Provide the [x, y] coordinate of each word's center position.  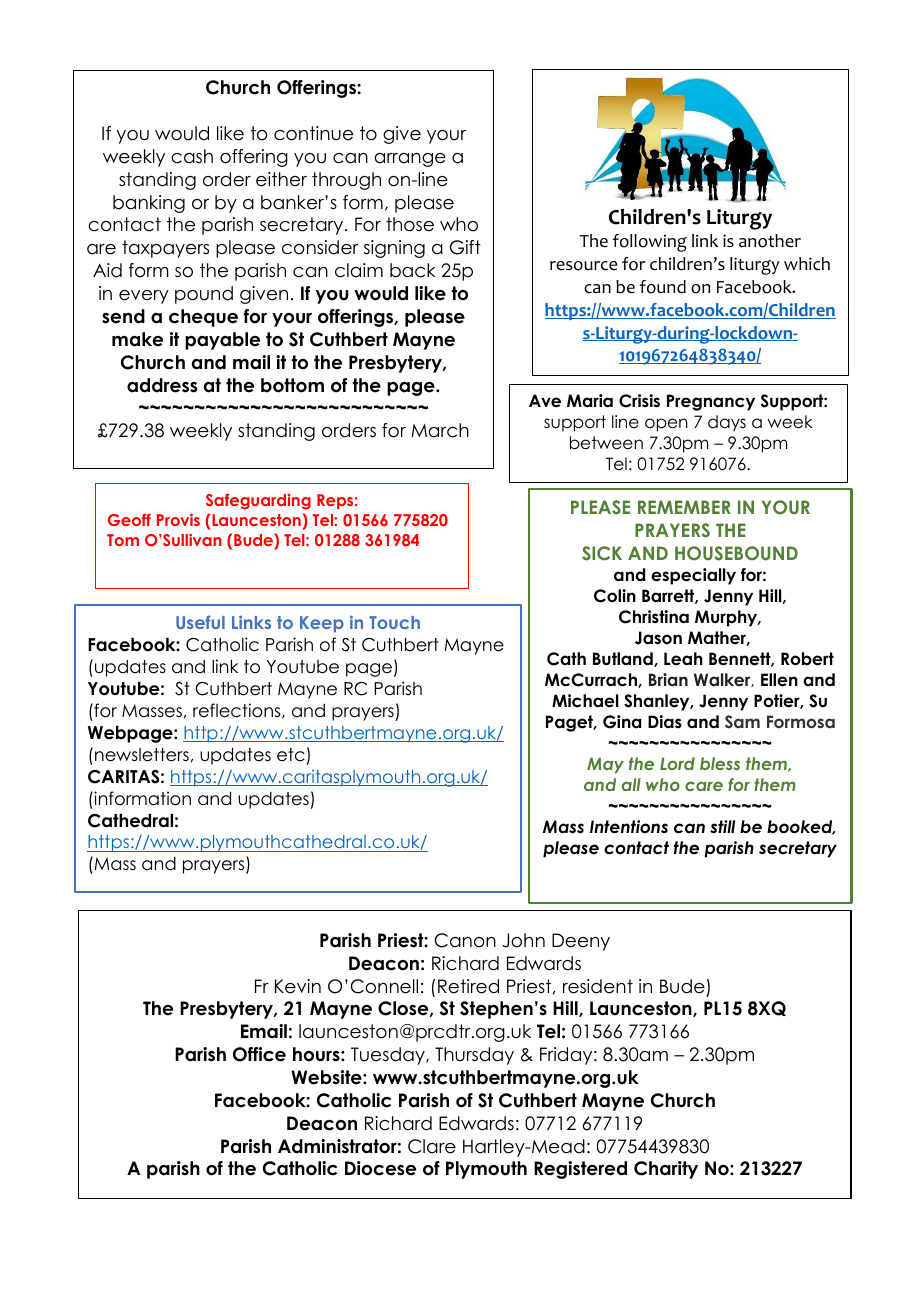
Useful [200, 622]
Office [259, 1054]
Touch [394, 622]
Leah [683, 659]
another [770, 241]
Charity [666, 1170]
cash [192, 156]
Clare [432, 1146]
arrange [410, 160]
